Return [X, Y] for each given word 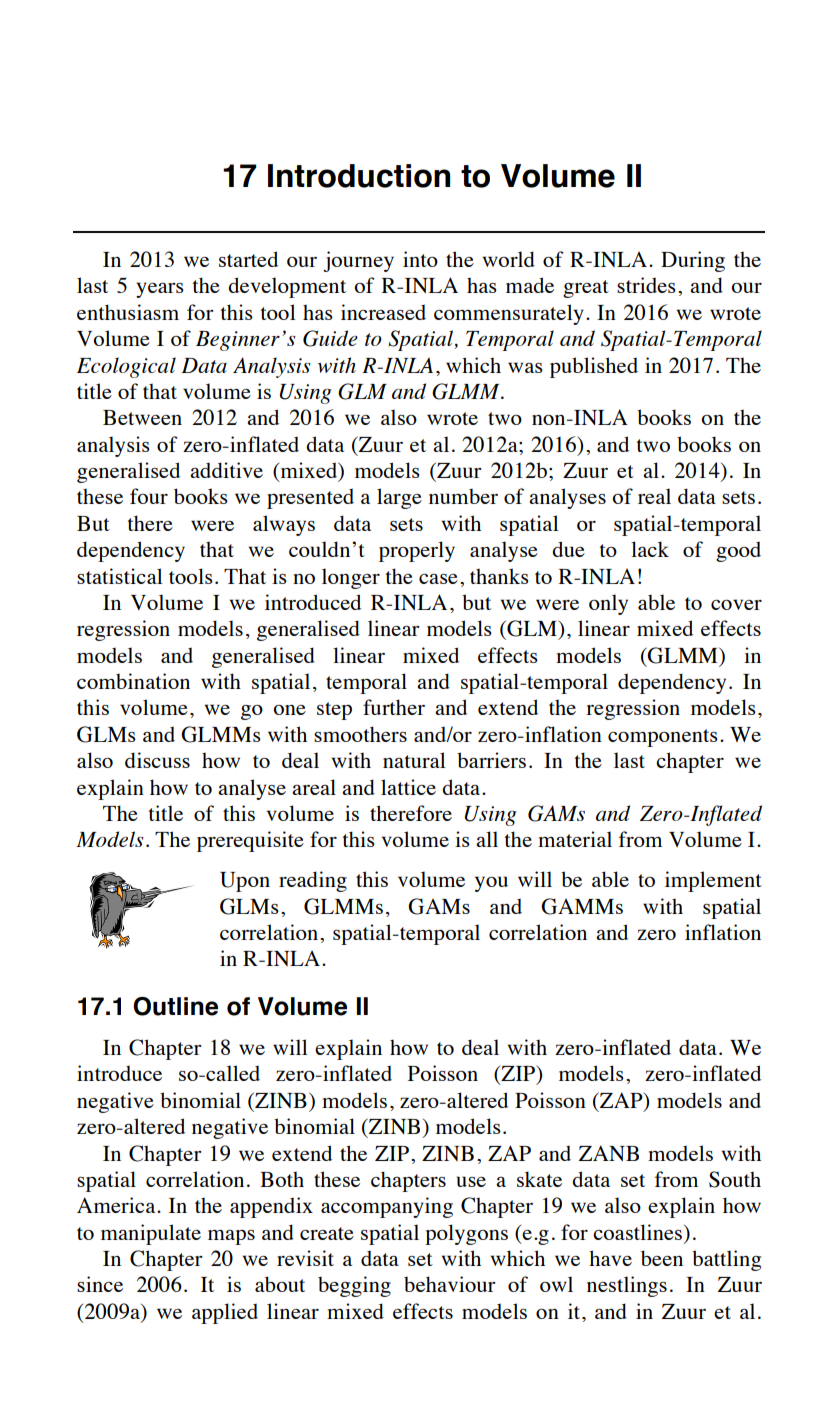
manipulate [151, 1234]
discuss [157, 760]
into [420, 259]
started [248, 259]
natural [414, 760]
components [663, 738]
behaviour [450, 1284]
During [693, 261]
